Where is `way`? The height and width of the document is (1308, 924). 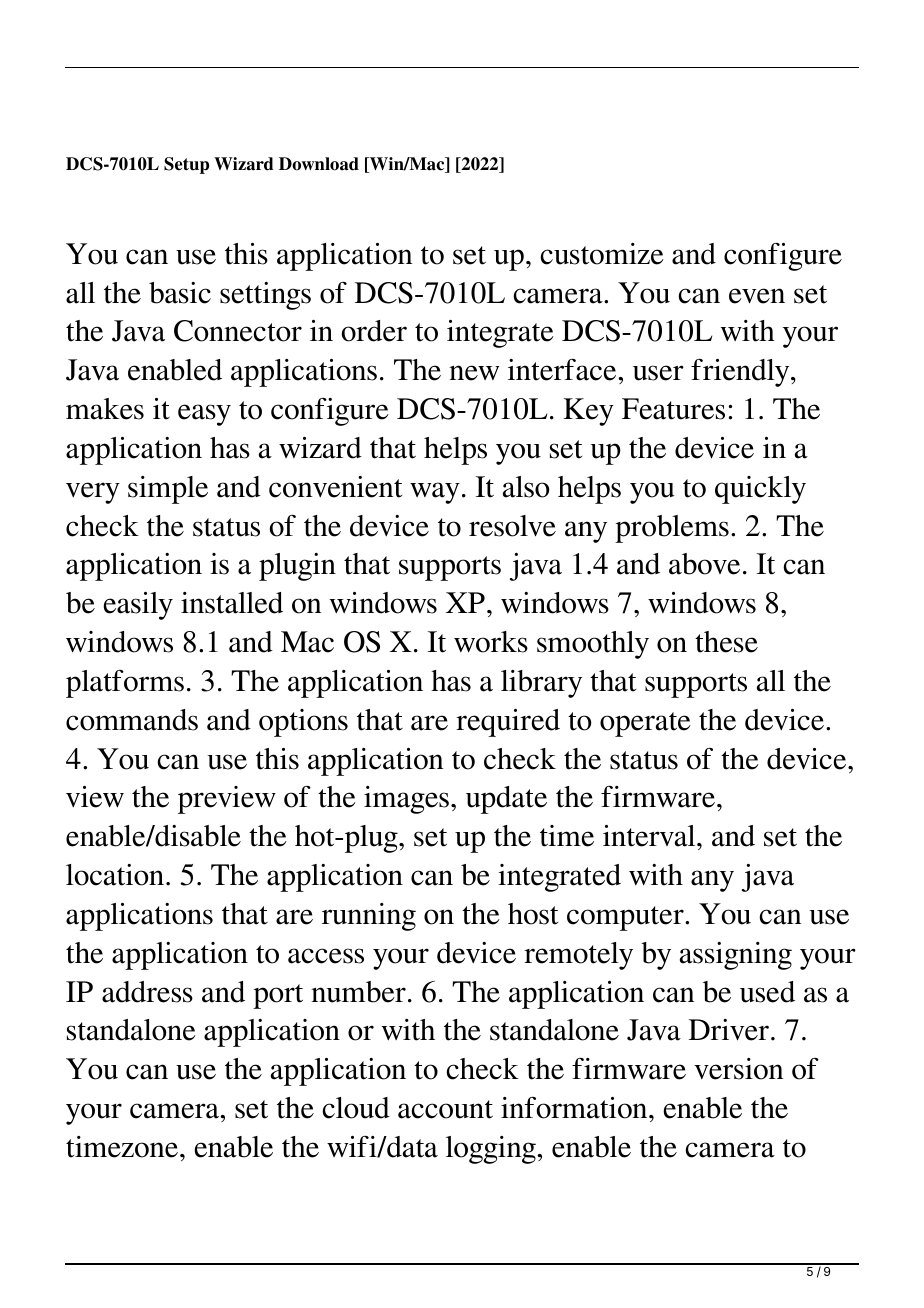
way is located at coordinates (435, 493).
